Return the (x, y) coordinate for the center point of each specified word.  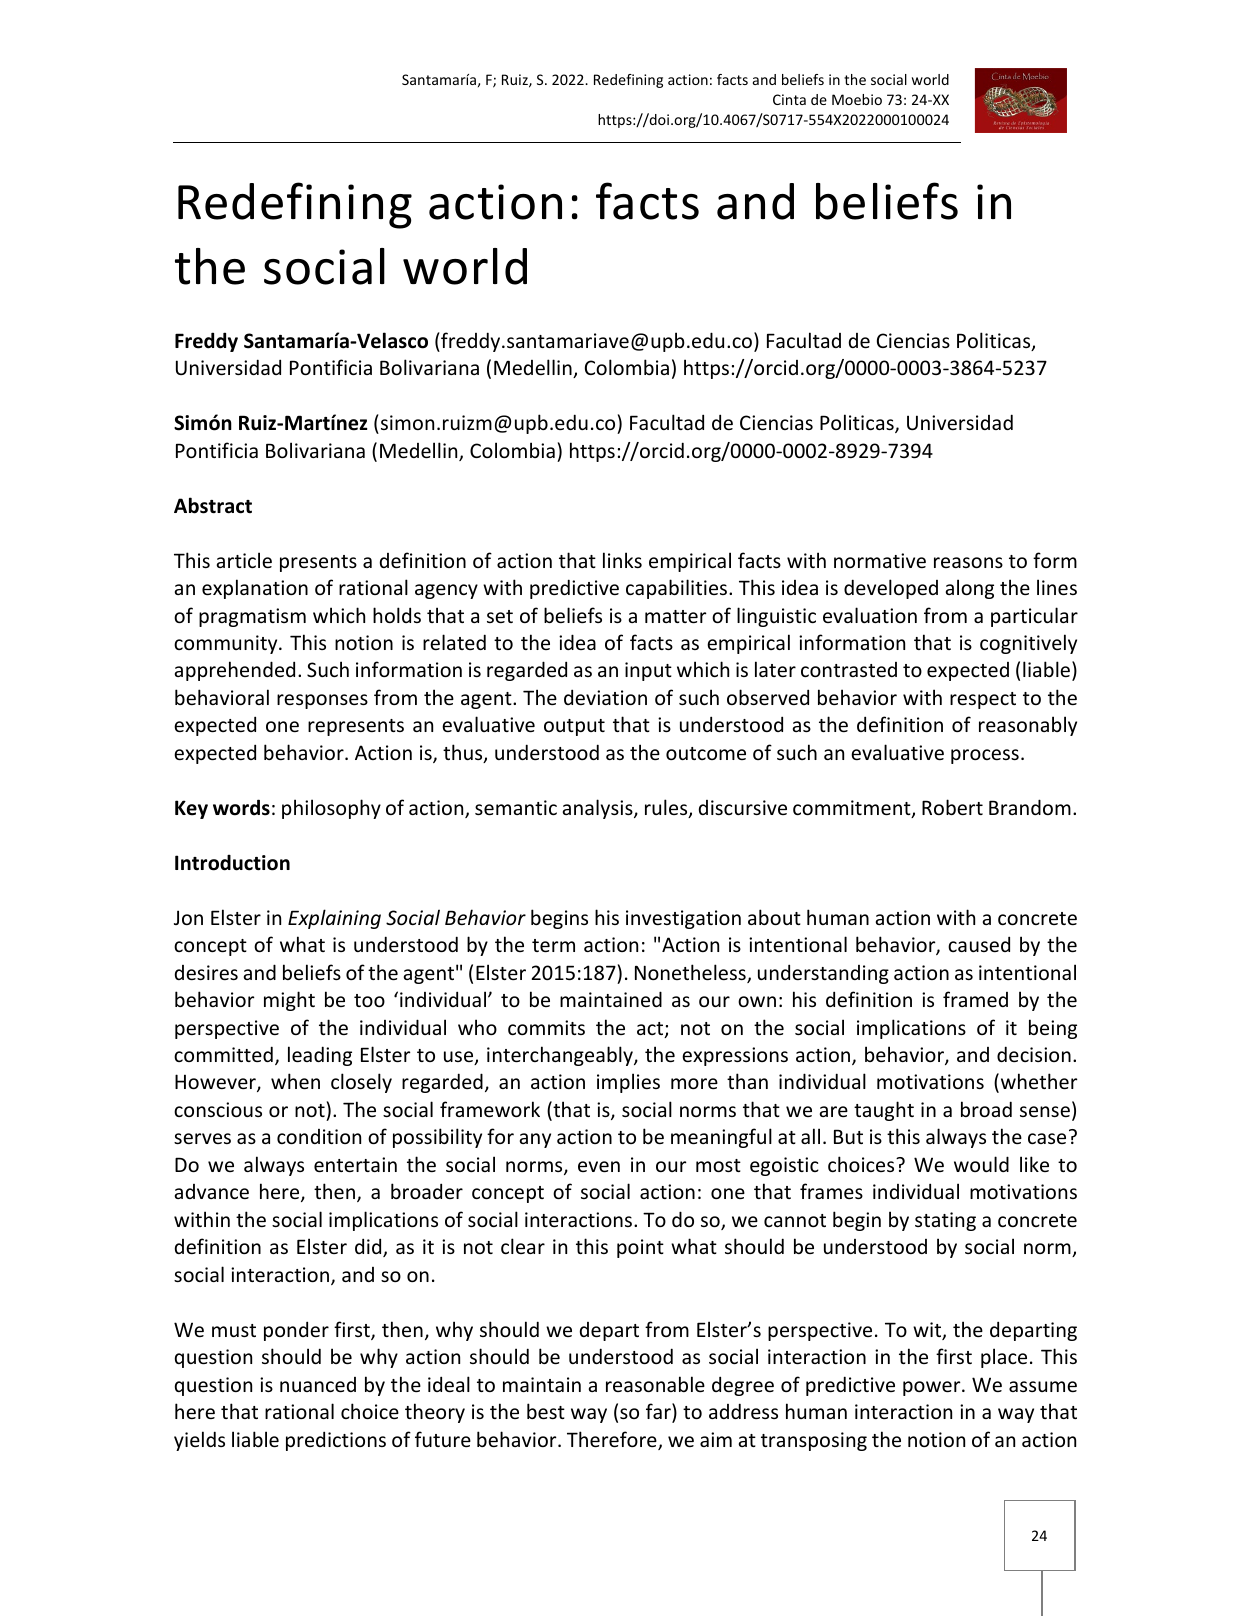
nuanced (318, 1384)
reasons (968, 562)
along (970, 589)
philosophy (331, 809)
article (244, 560)
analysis (599, 809)
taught (884, 1111)
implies (628, 1083)
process (985, 756)
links (622, 560)
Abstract (213, 505)
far (659, 1412)
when (295, 1081)
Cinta (789, 99)
